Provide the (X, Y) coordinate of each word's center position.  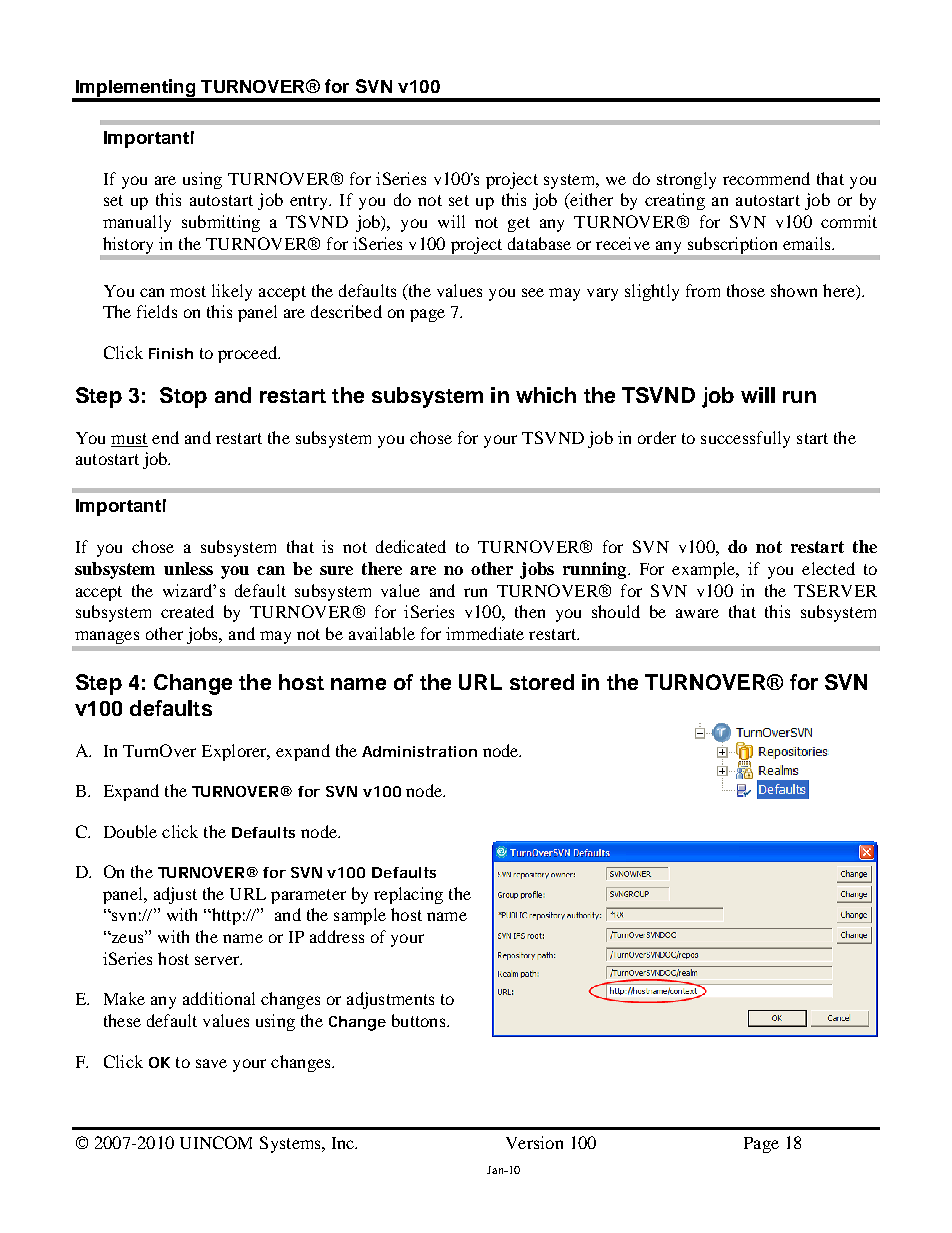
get (519, 224)
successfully (745, 439)
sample (360, 916)
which (546, 395)
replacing (408, 895)
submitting (221, 223)
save (211, 1063)
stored (542, 682)
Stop (183, 397)
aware (697, 613)
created (187, 611)
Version (534, 1142)
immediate (485, 633)
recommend (766, 178)
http (225, 916)
